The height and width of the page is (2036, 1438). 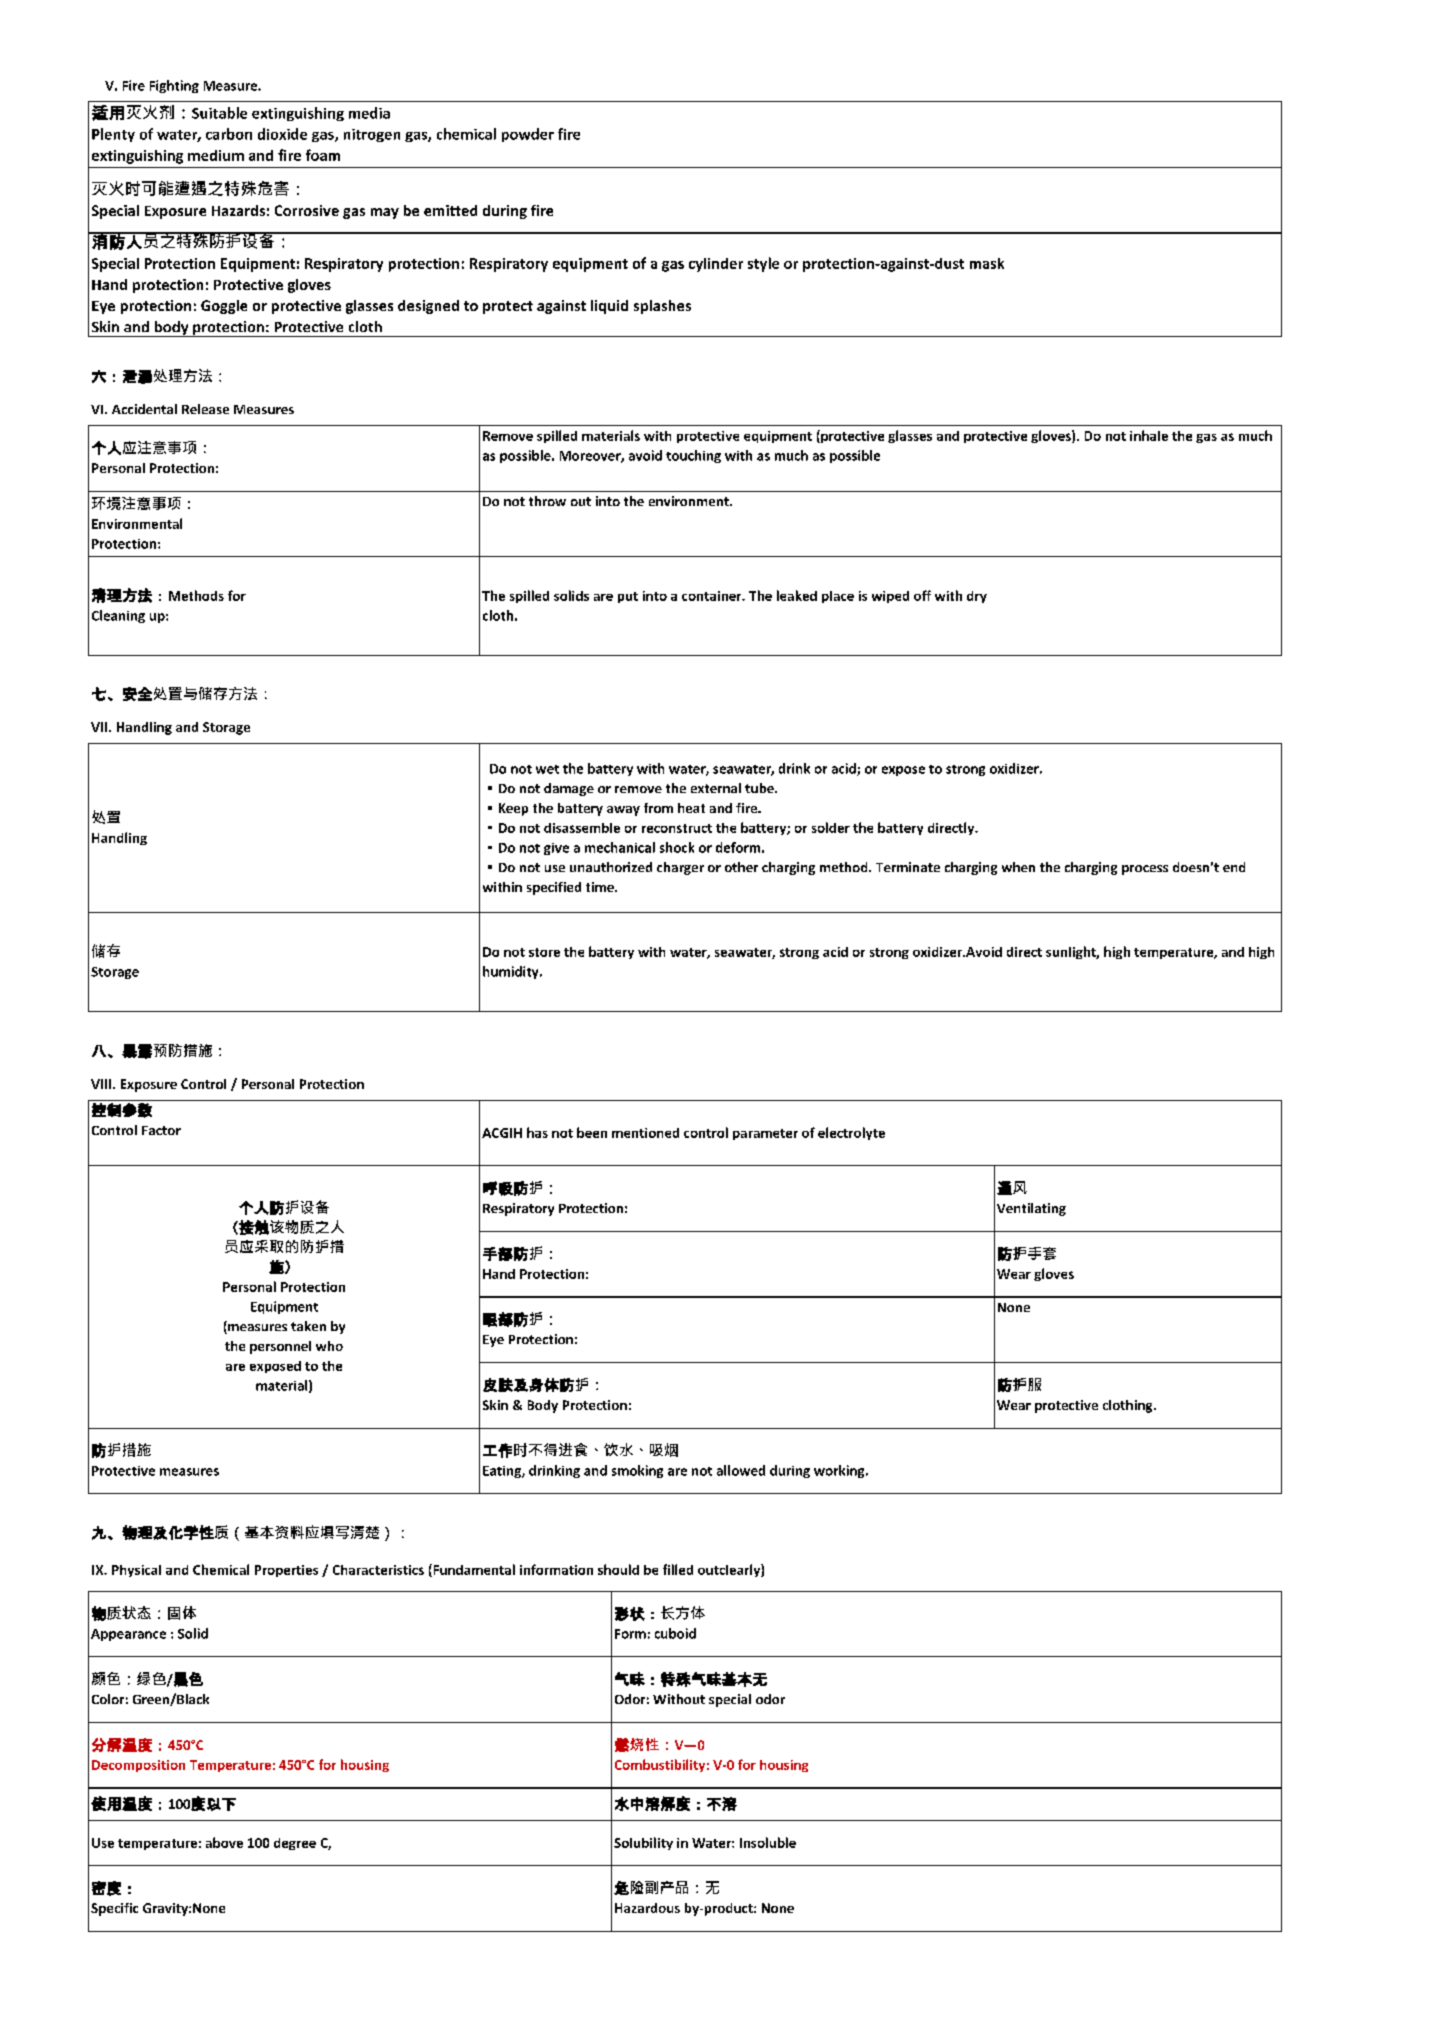 I want to click on mask, so click(x=987, y=263).
